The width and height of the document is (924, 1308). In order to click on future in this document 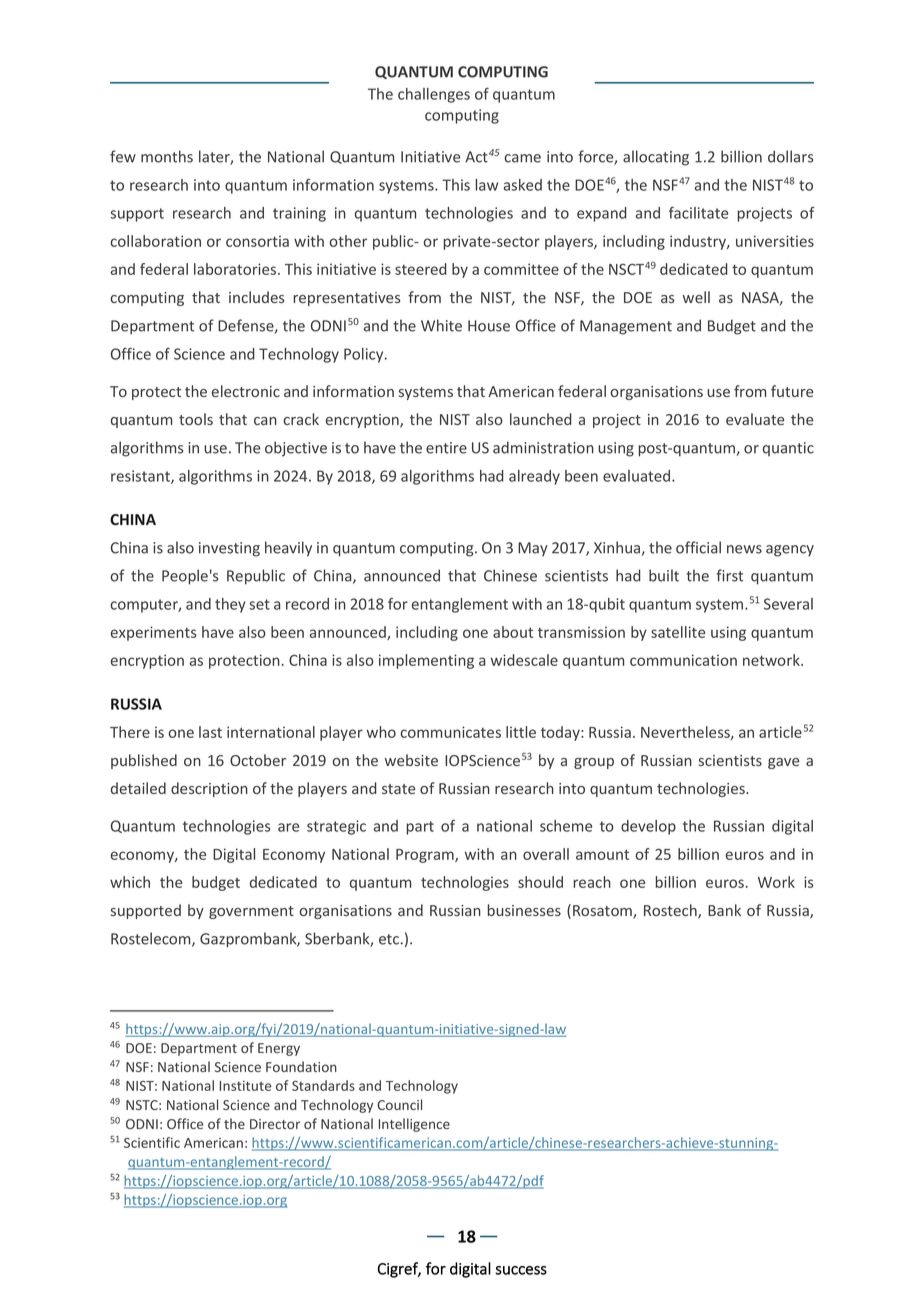, I will do `click(792, 391)`.
